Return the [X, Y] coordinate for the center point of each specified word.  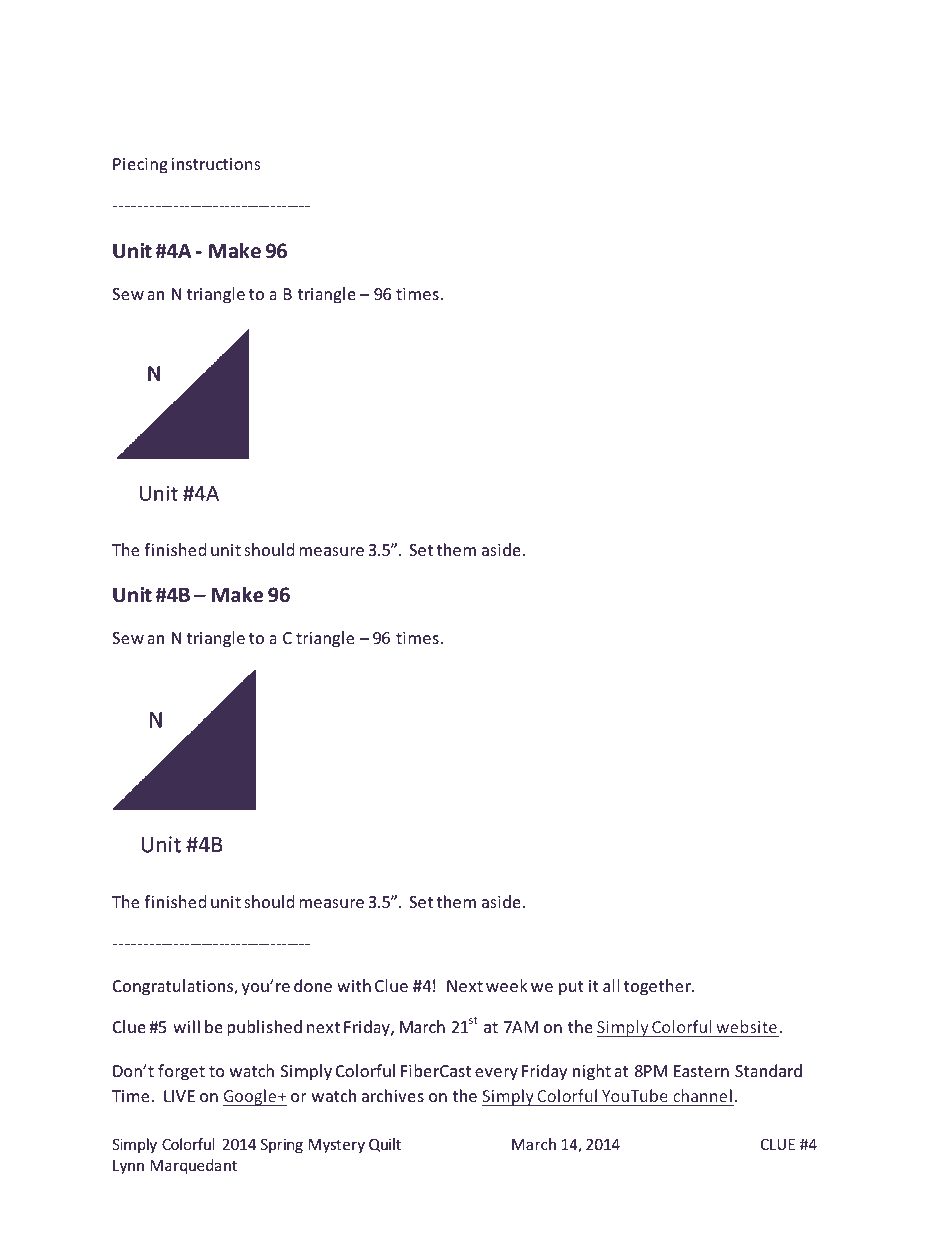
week [507, 985]
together [658, 987]
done [313, 985]
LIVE [179, 1096]
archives [393, 1095]
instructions [216, 164]
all [611, 985]
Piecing [140, 166]
